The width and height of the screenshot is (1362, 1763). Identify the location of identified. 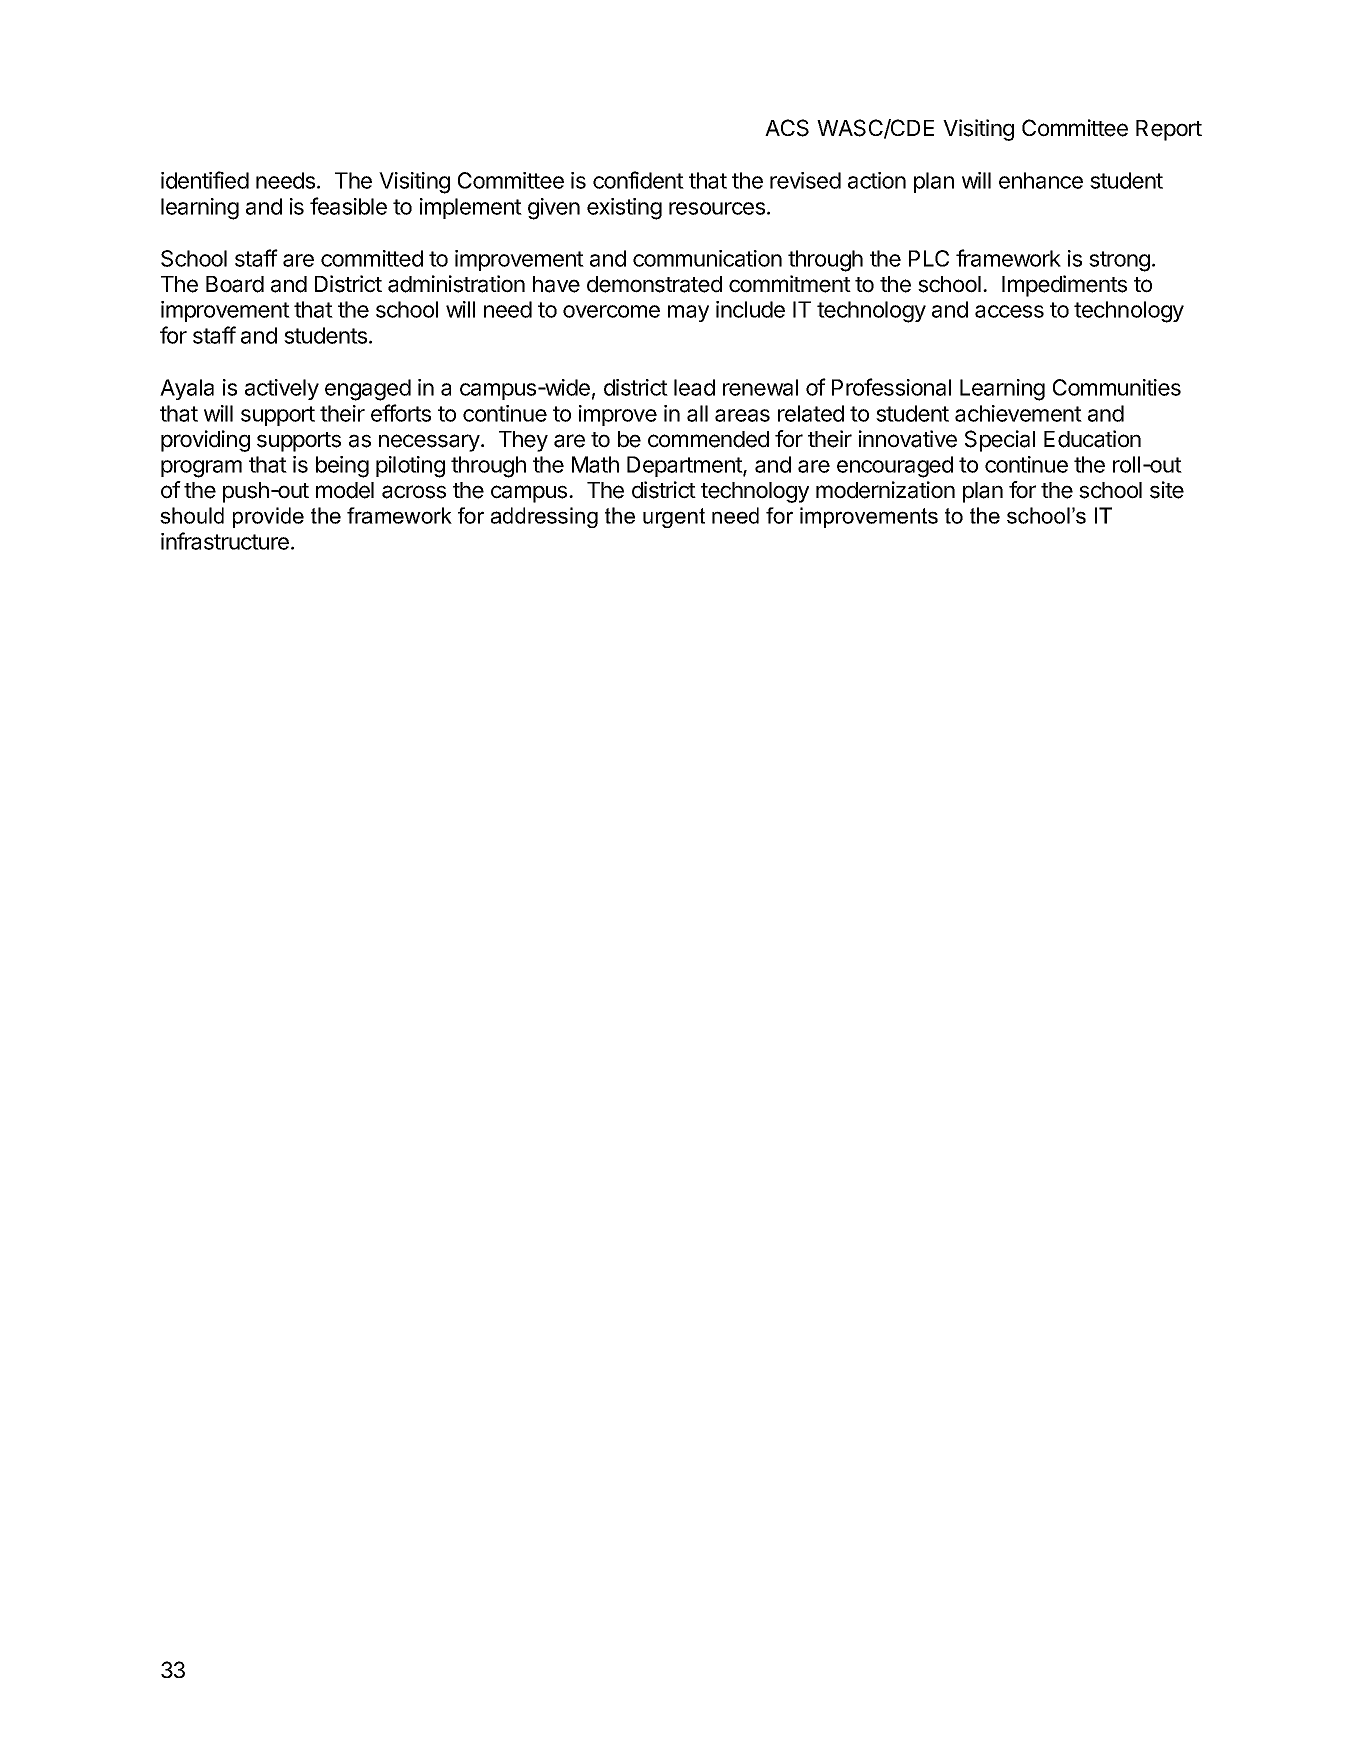
(205, 180).
